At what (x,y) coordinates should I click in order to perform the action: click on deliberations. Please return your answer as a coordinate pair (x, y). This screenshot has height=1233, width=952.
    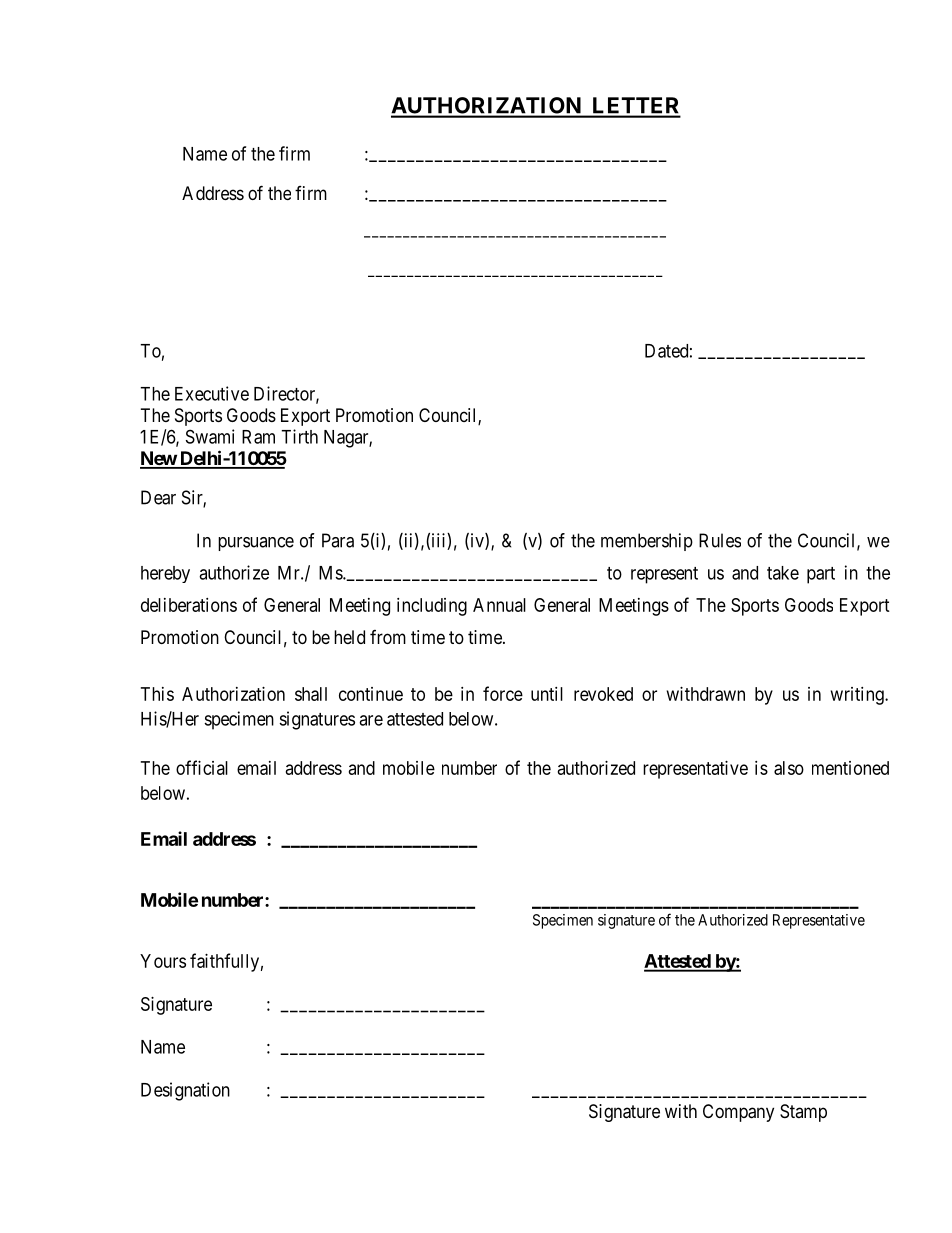
    Looking at the image, I should click on (189, 605).
